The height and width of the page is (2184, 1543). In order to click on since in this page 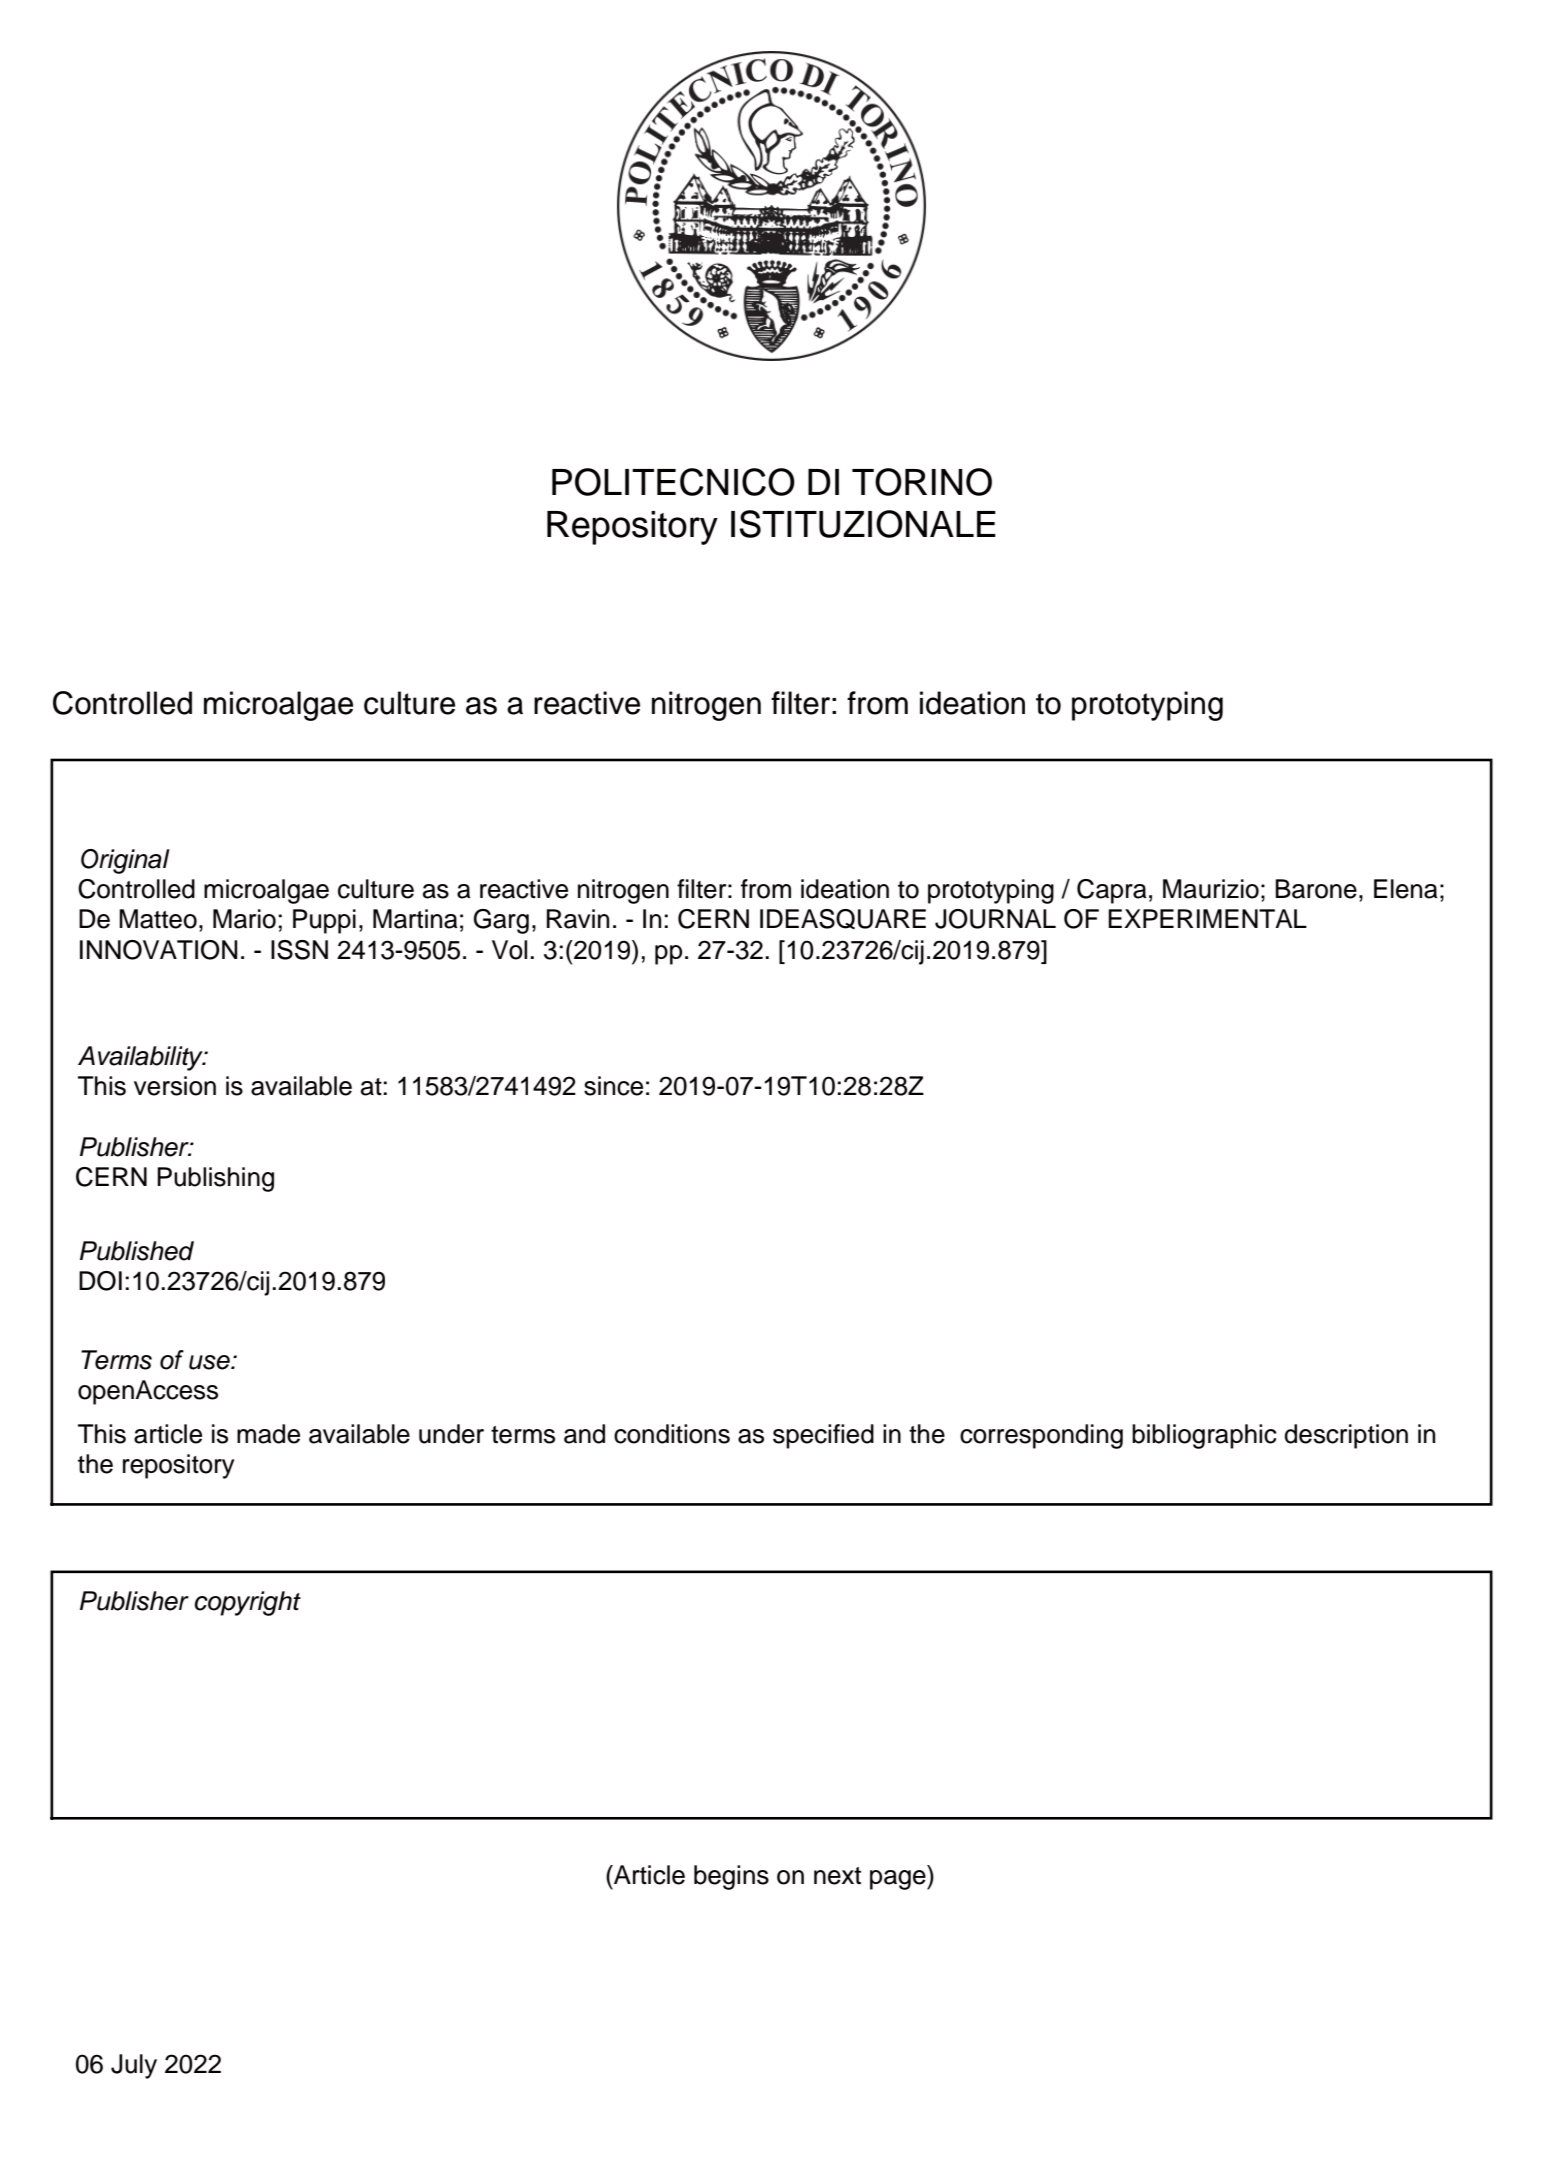, I will do `click(613, 1086)`.
